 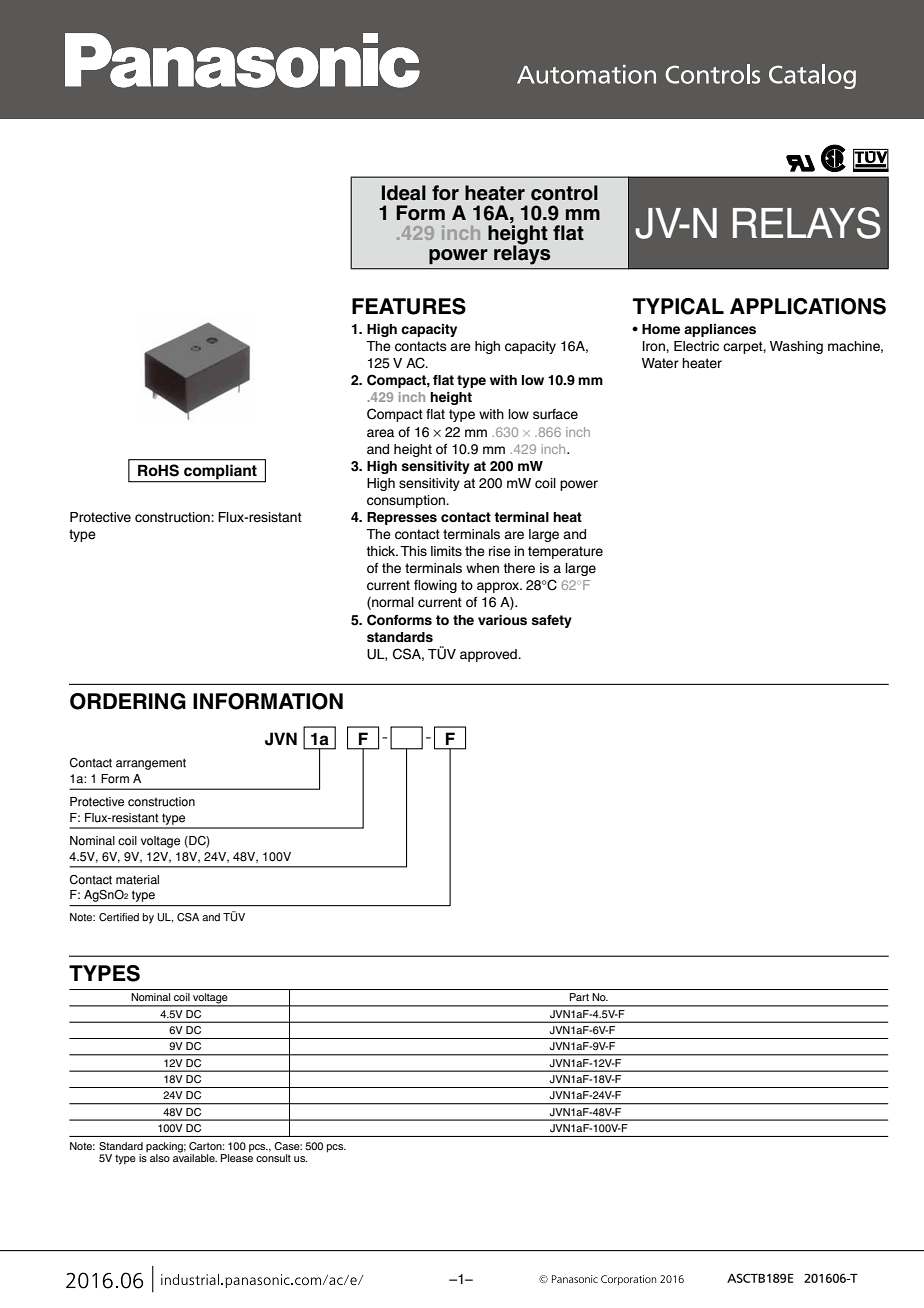 What do you see at coordinates (678, 306) in the screenshot?
I see `TYPICAL` at bounding box center [678, 306].
